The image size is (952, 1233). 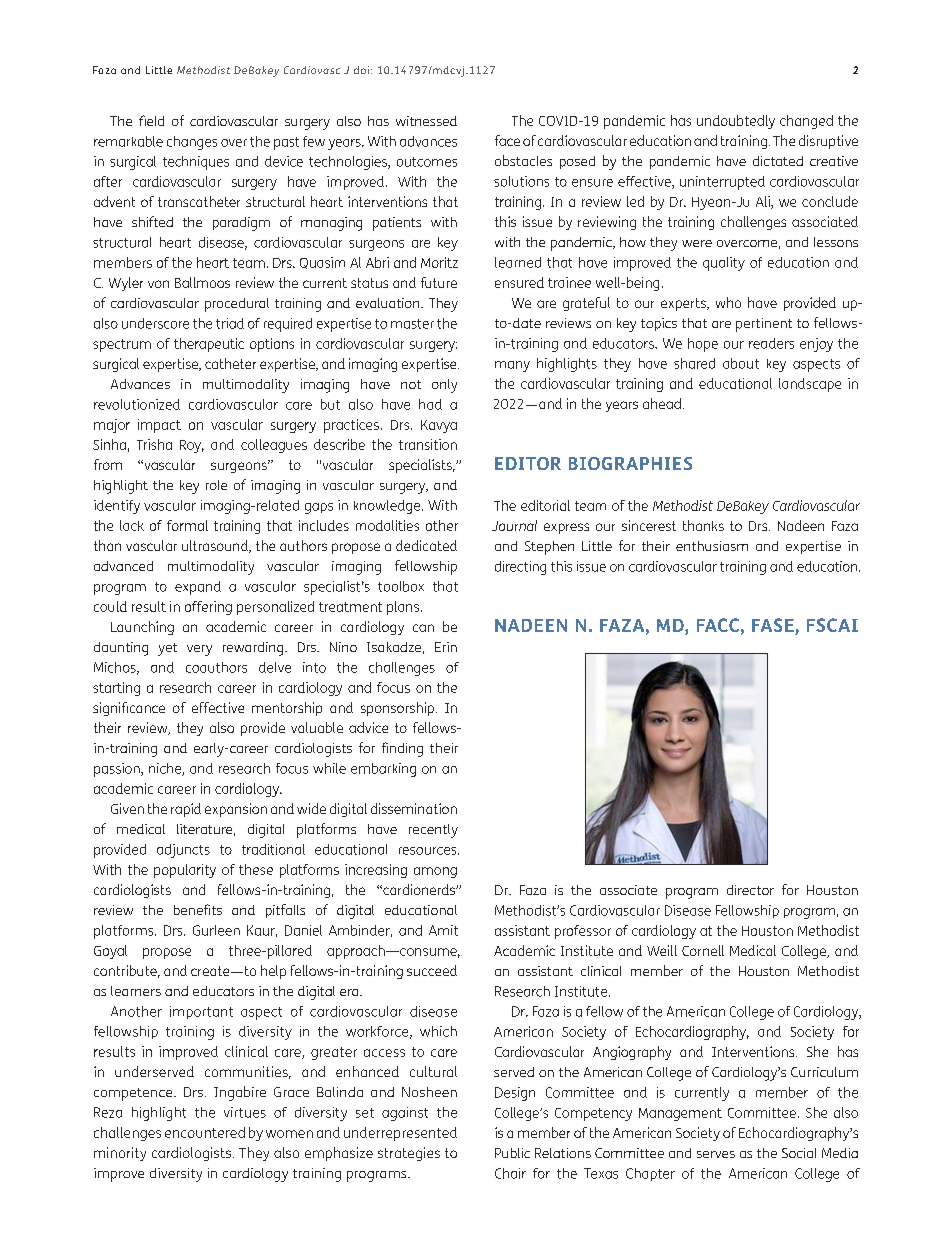 What do you see at coordinates (186, 810) in the image?
I see `rapid` at bounding box center [186, 810].
